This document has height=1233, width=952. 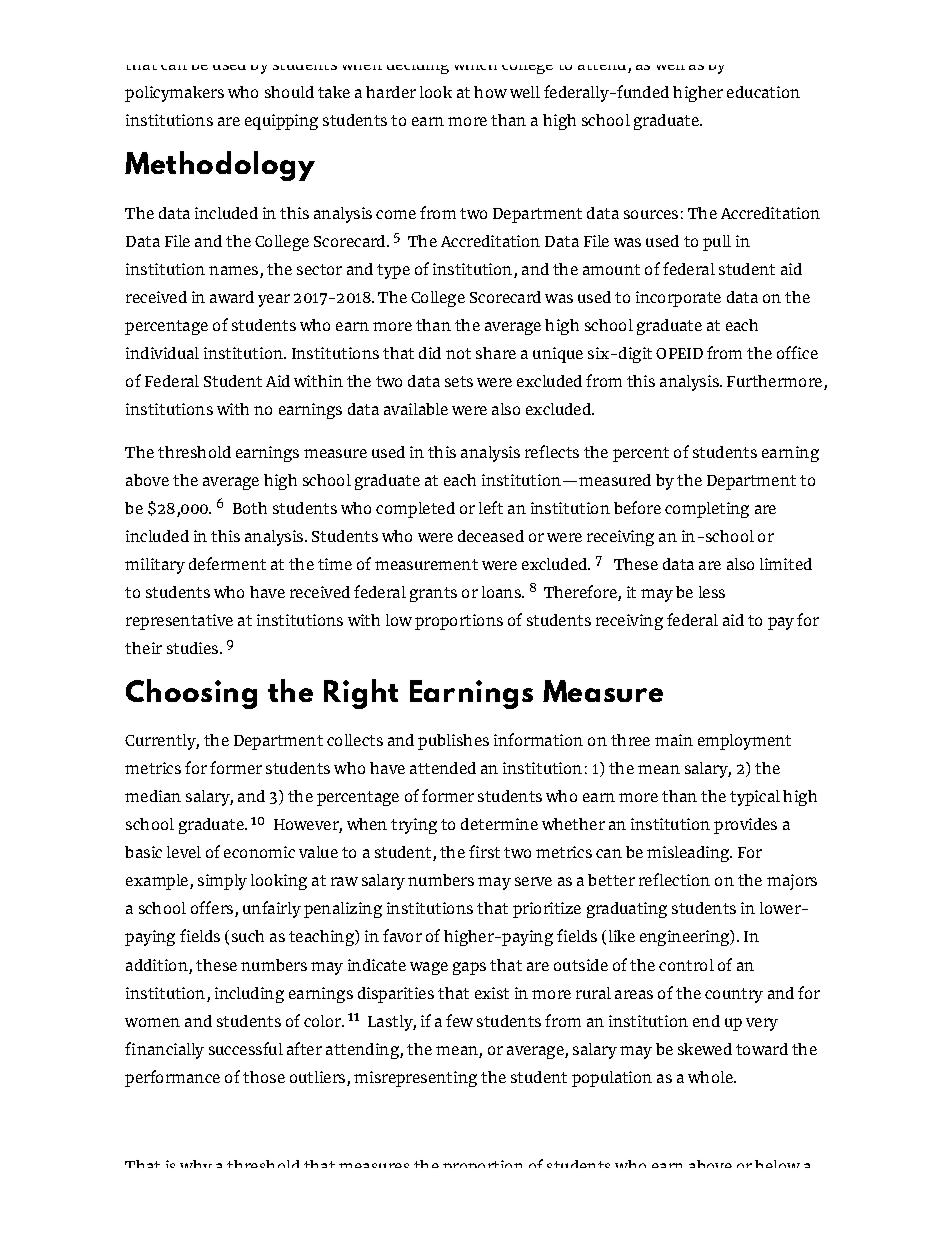 I want to click on left, so click(x=491, y=507).
